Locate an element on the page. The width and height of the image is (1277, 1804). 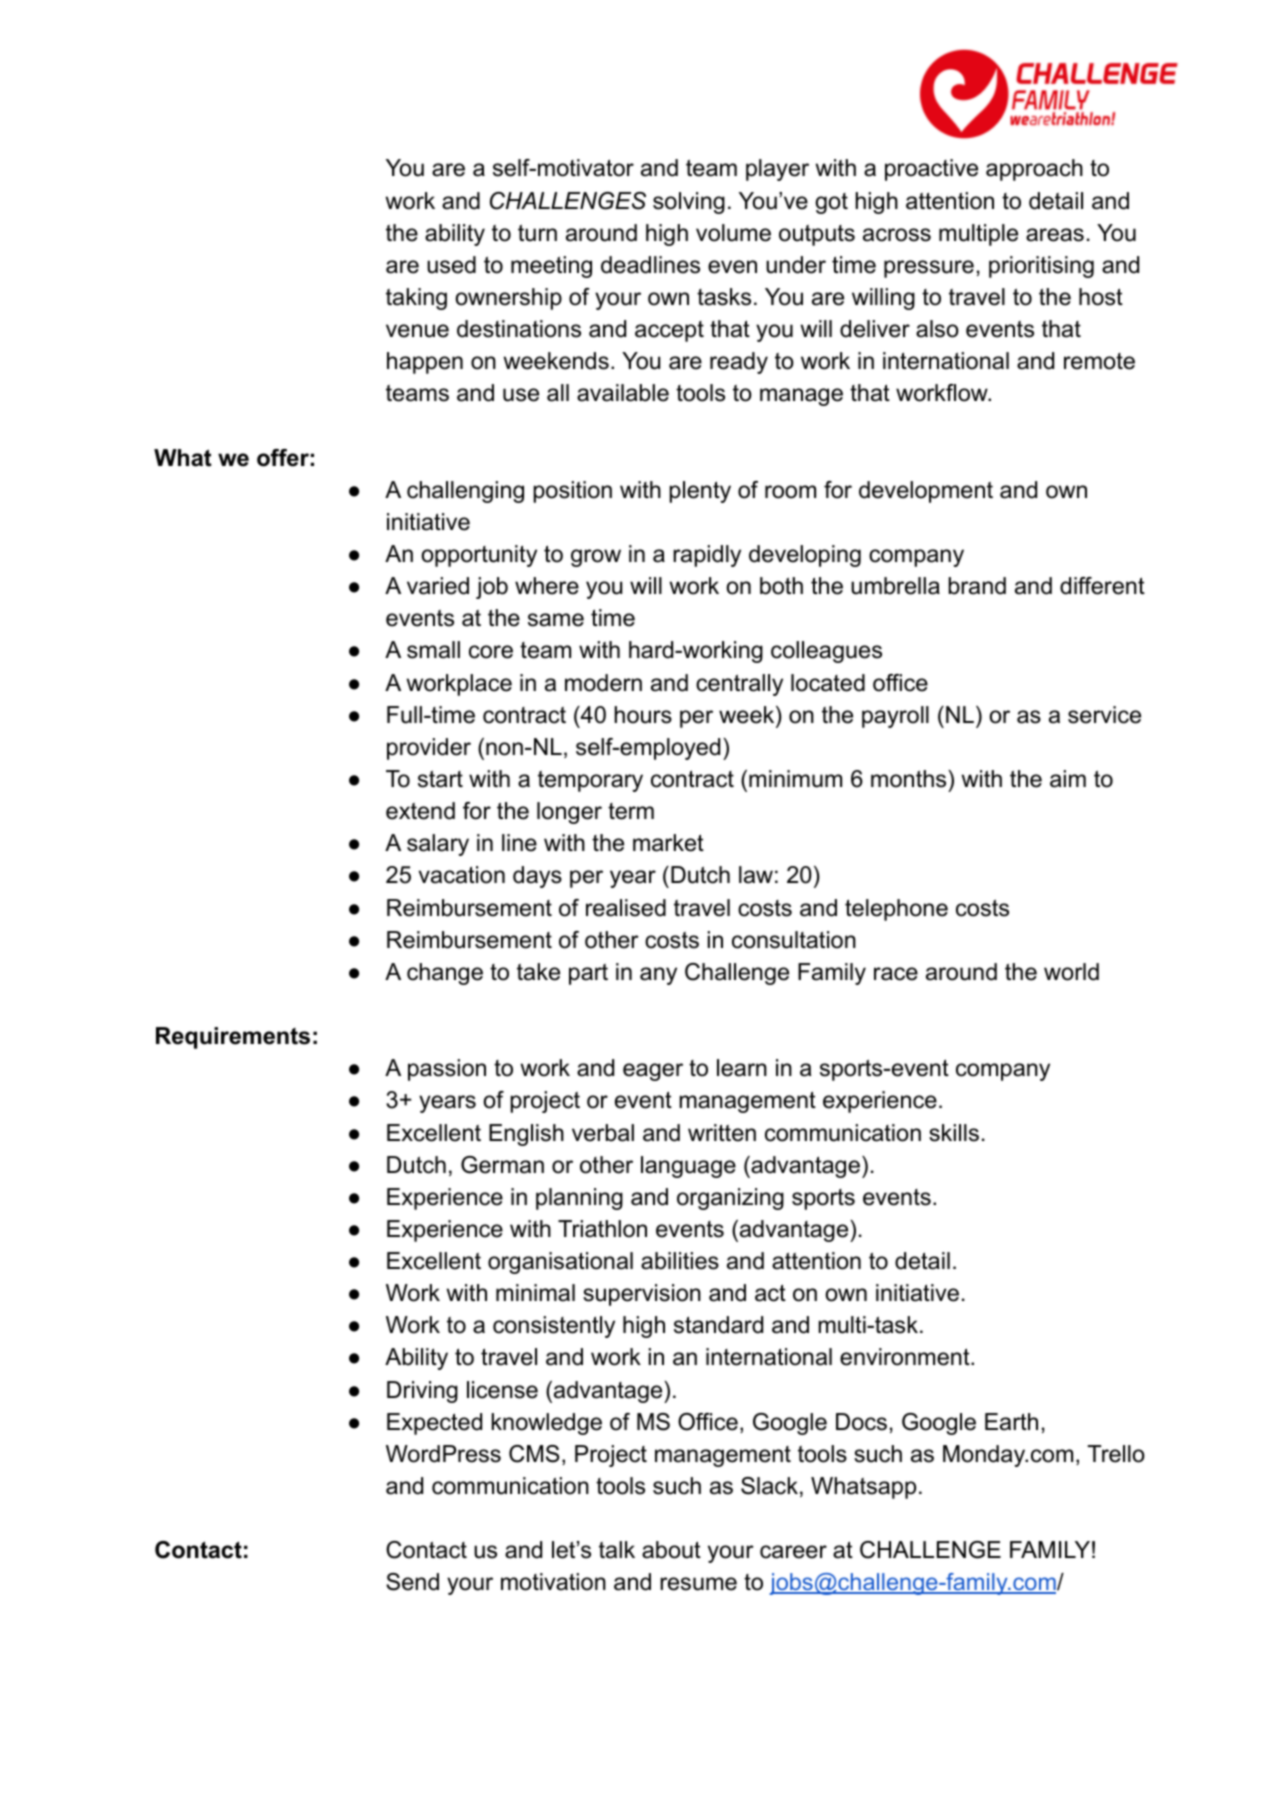
solving is located at coordinates (689, 203).
